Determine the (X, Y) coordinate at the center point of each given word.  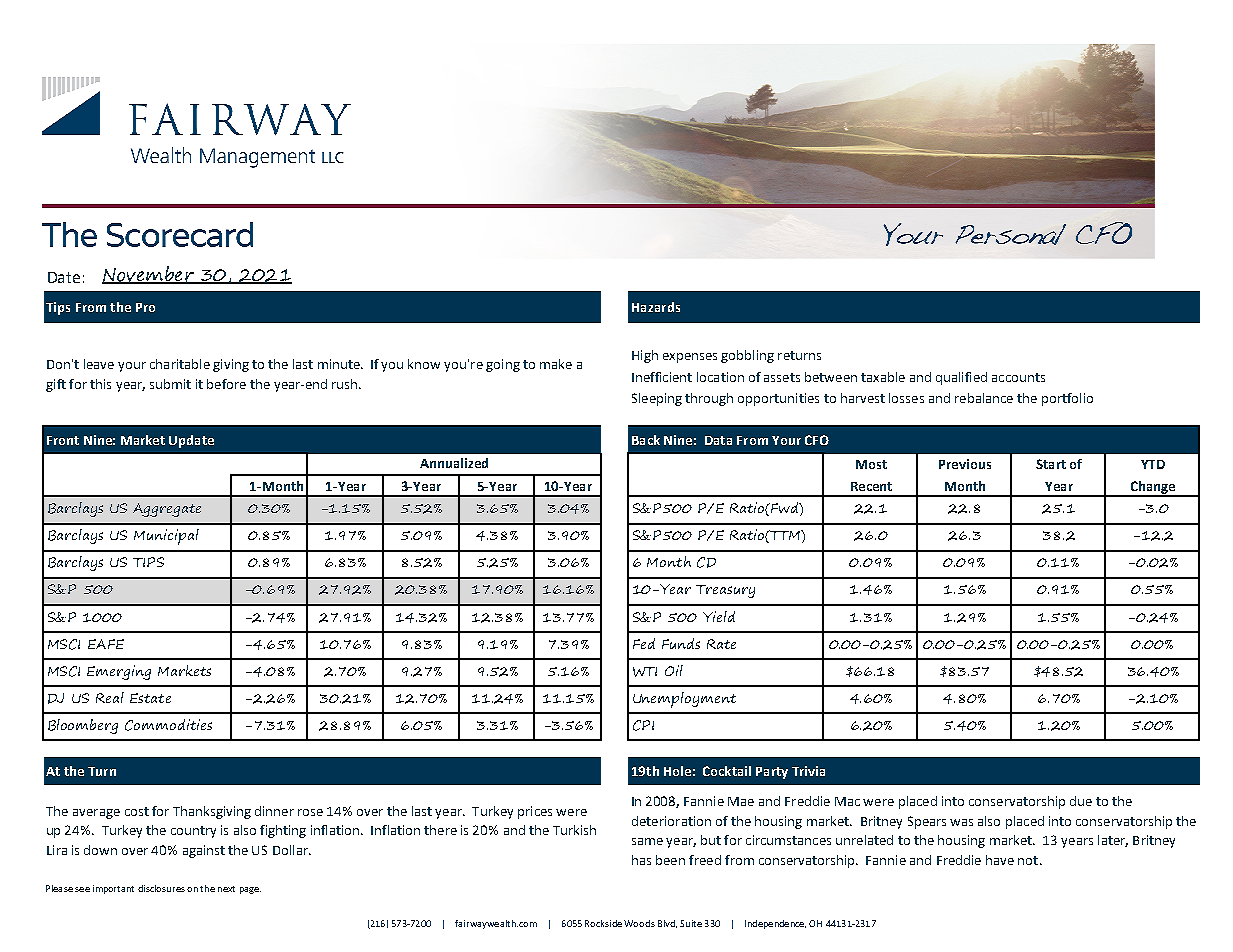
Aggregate (167, 510)
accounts (1018, 377)
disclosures (161, 888)
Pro (145, 307)
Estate (150, 698)
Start (1051, 464)
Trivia (808, 771)
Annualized (454, 463)
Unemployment (684, 700)
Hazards (656, 307)
